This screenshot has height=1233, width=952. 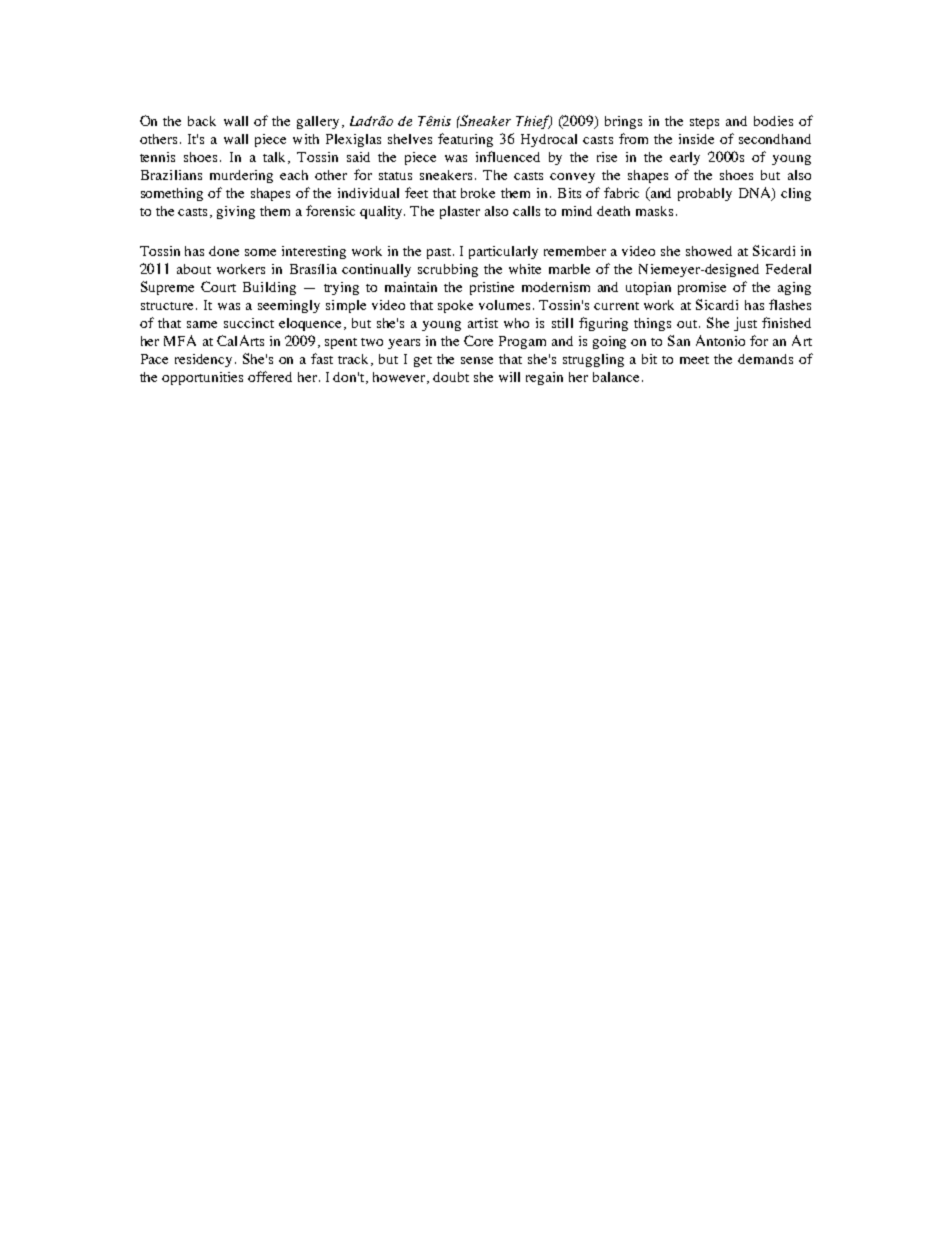 What do you see at coordinates (465, 140) in the screenshot?
I see `featuring` at bounding box center [465, 140].
